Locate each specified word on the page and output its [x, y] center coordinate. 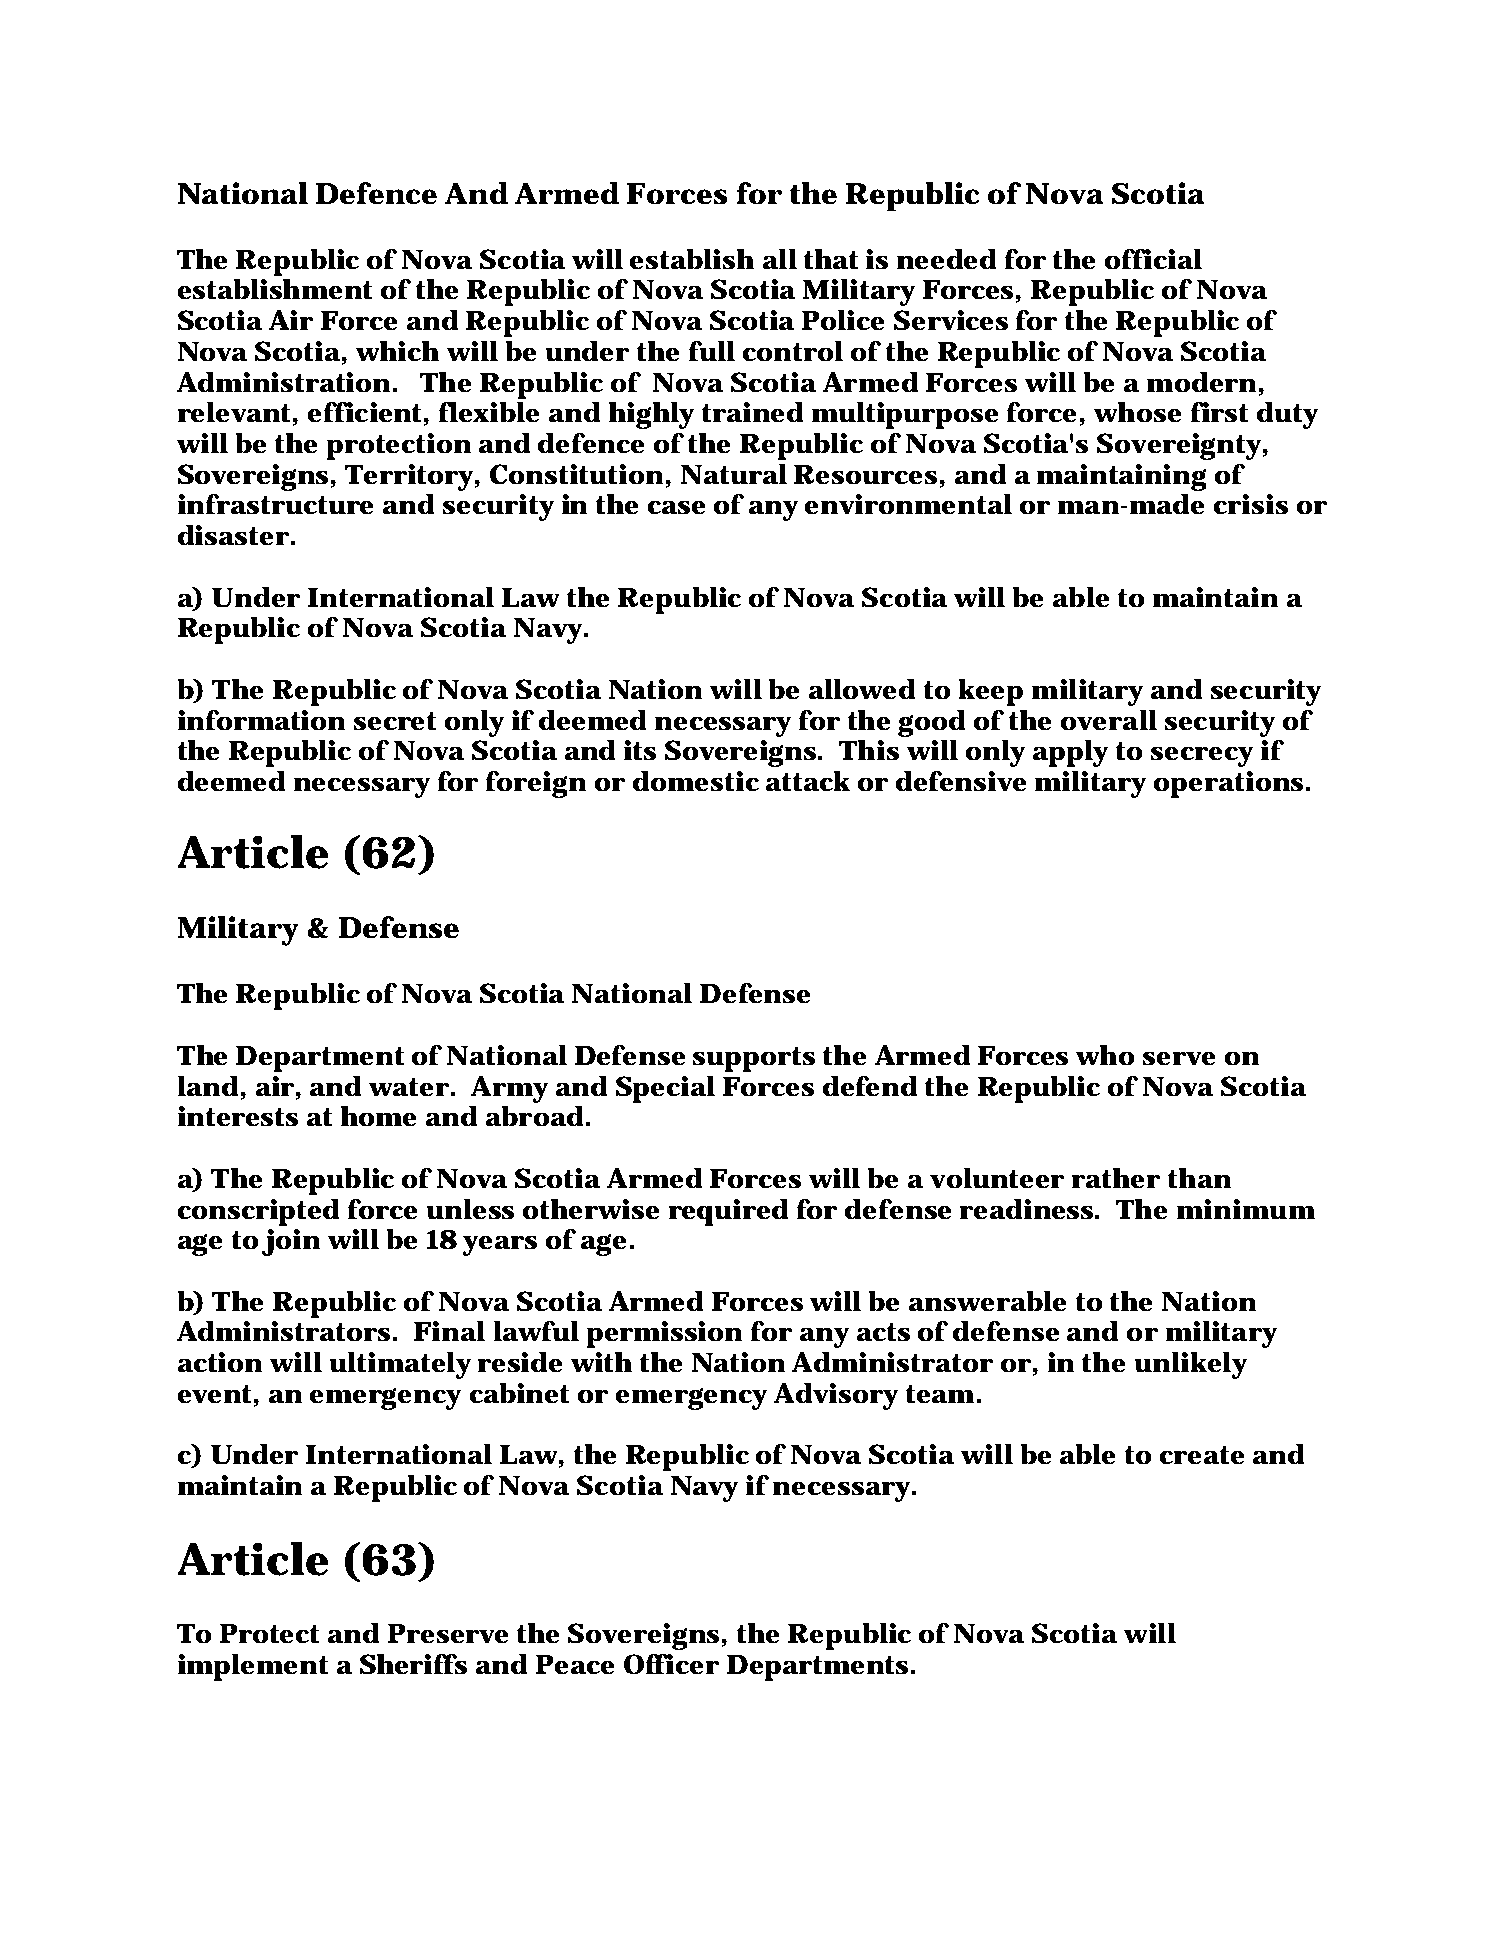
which [397, 351]
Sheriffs [413, 1664]
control [793, 351]
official [1153, 259]
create [1202, 1455]
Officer [671, 1664]
